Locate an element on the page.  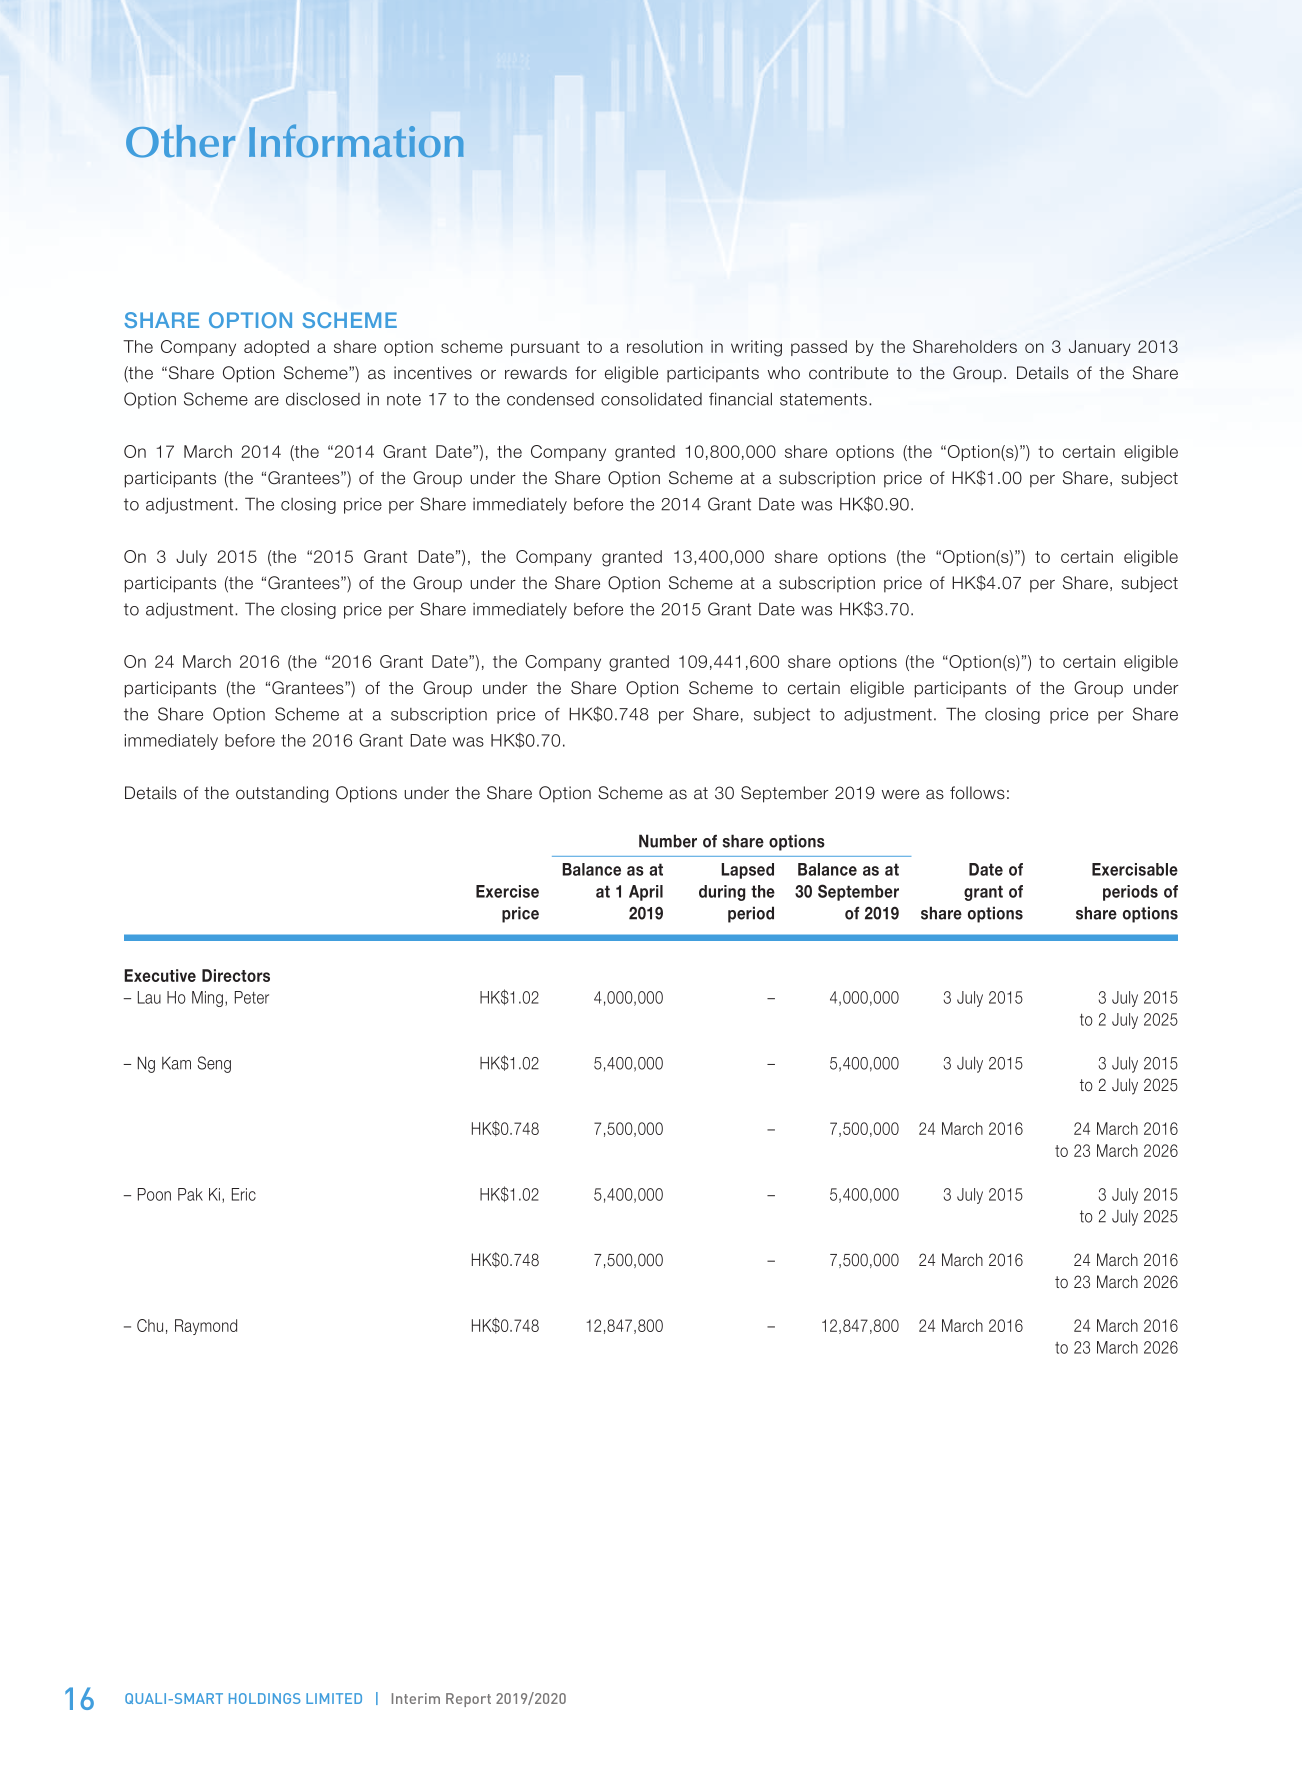
Report is located at coordinates (468, 1700).
